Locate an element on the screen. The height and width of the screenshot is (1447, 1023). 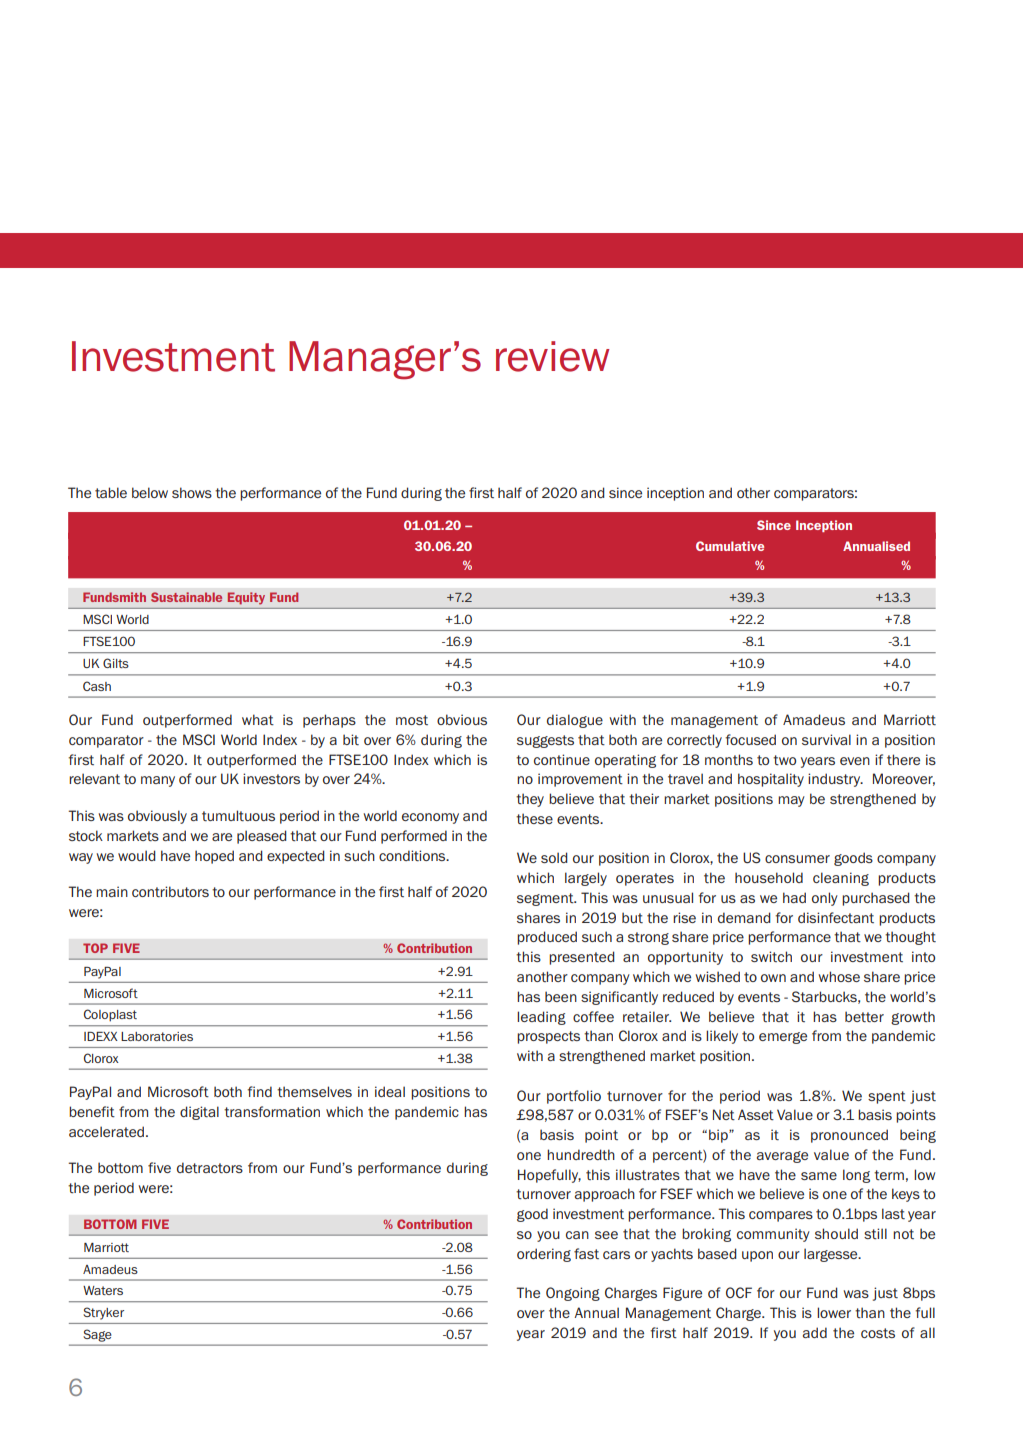
Cumulative is located at coordinates (730, 546).
